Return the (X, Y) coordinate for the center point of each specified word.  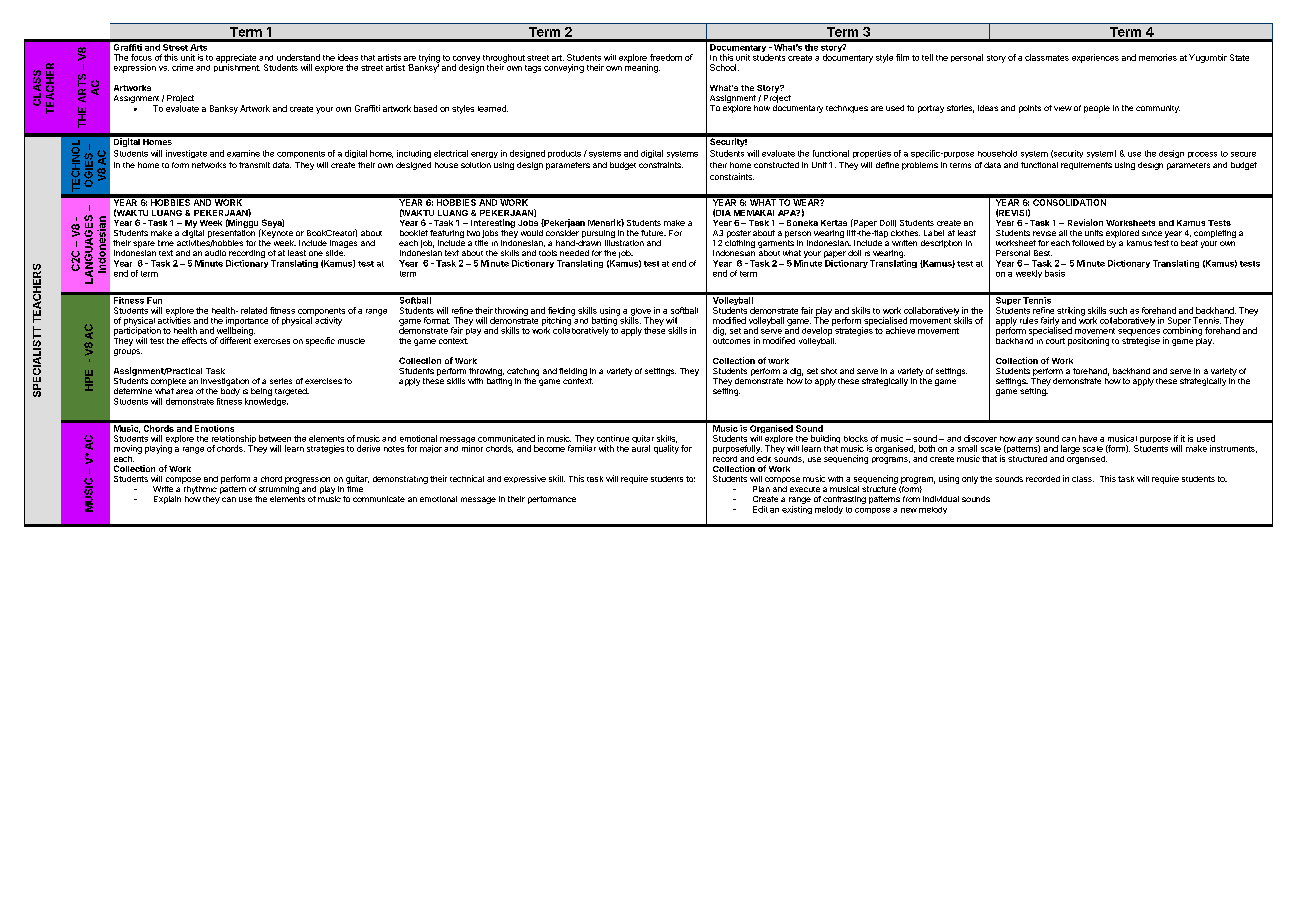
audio (215, 253)
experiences (1095, 58)
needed (574, 253)
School (724, 67)
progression (307, 480)
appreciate (236, 59)
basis (1055, 273)
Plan (761, 489)
